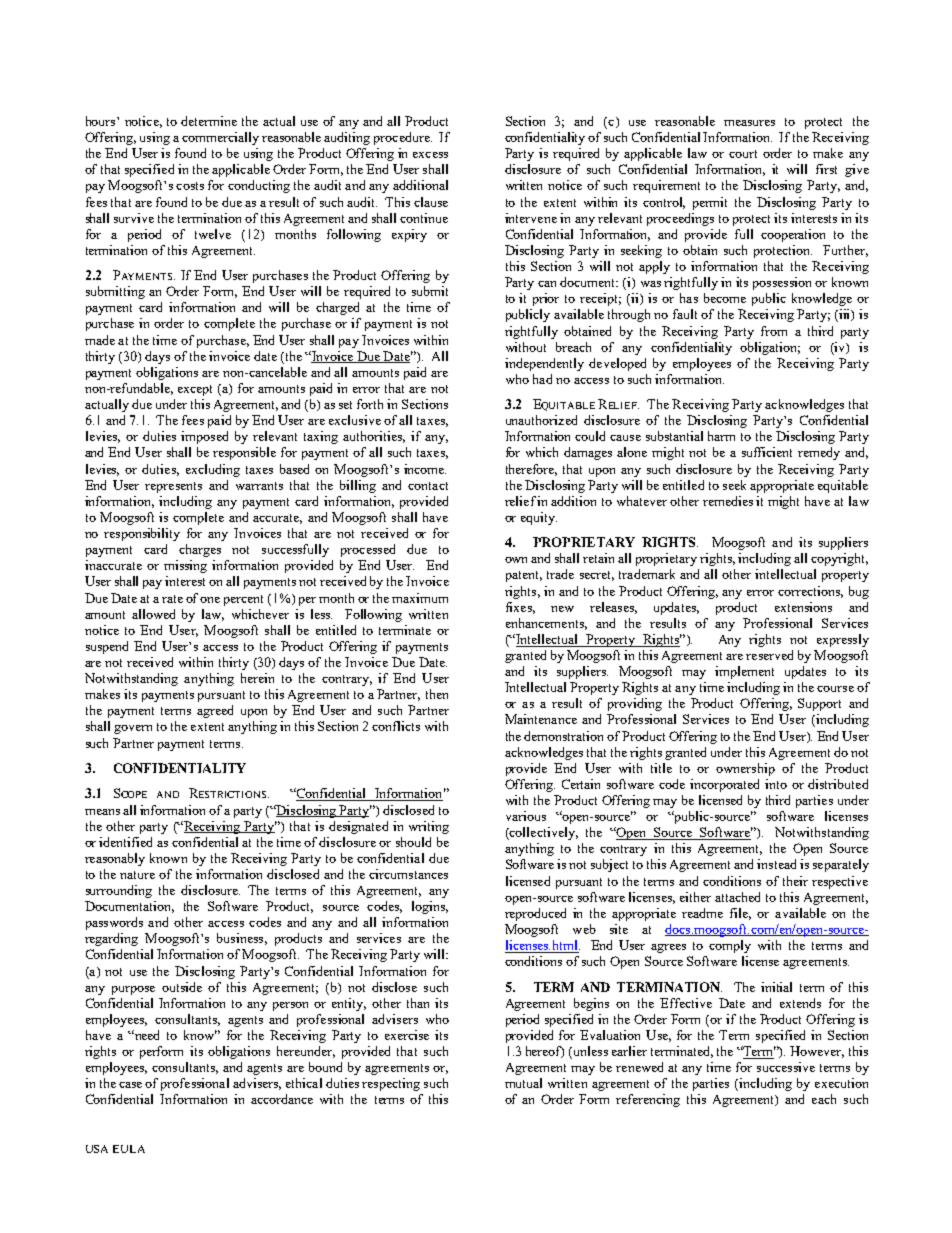 The image size is (952, 1233). I want to click on contact, so click(428, 486).
